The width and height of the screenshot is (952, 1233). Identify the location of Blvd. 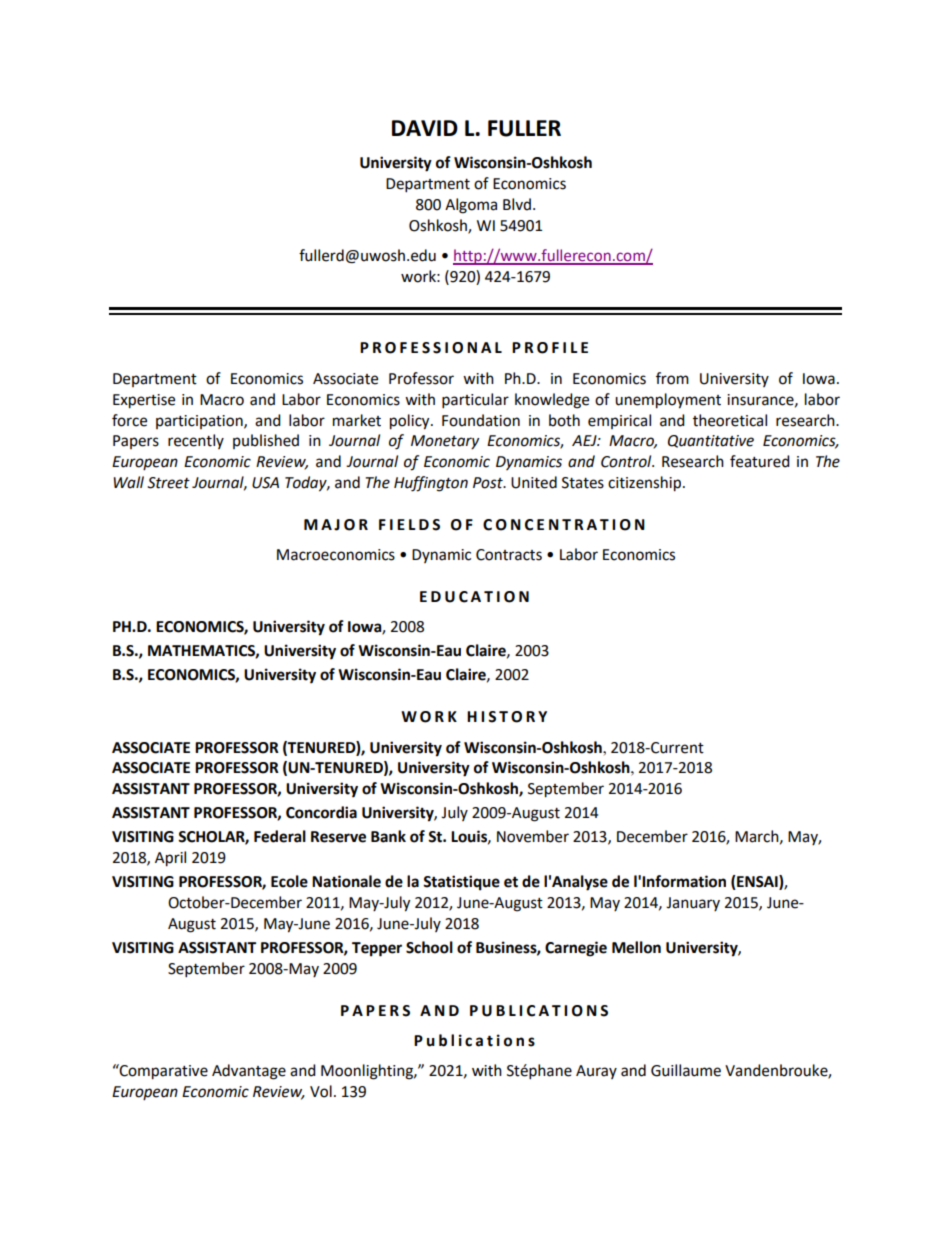
(517, 204).
